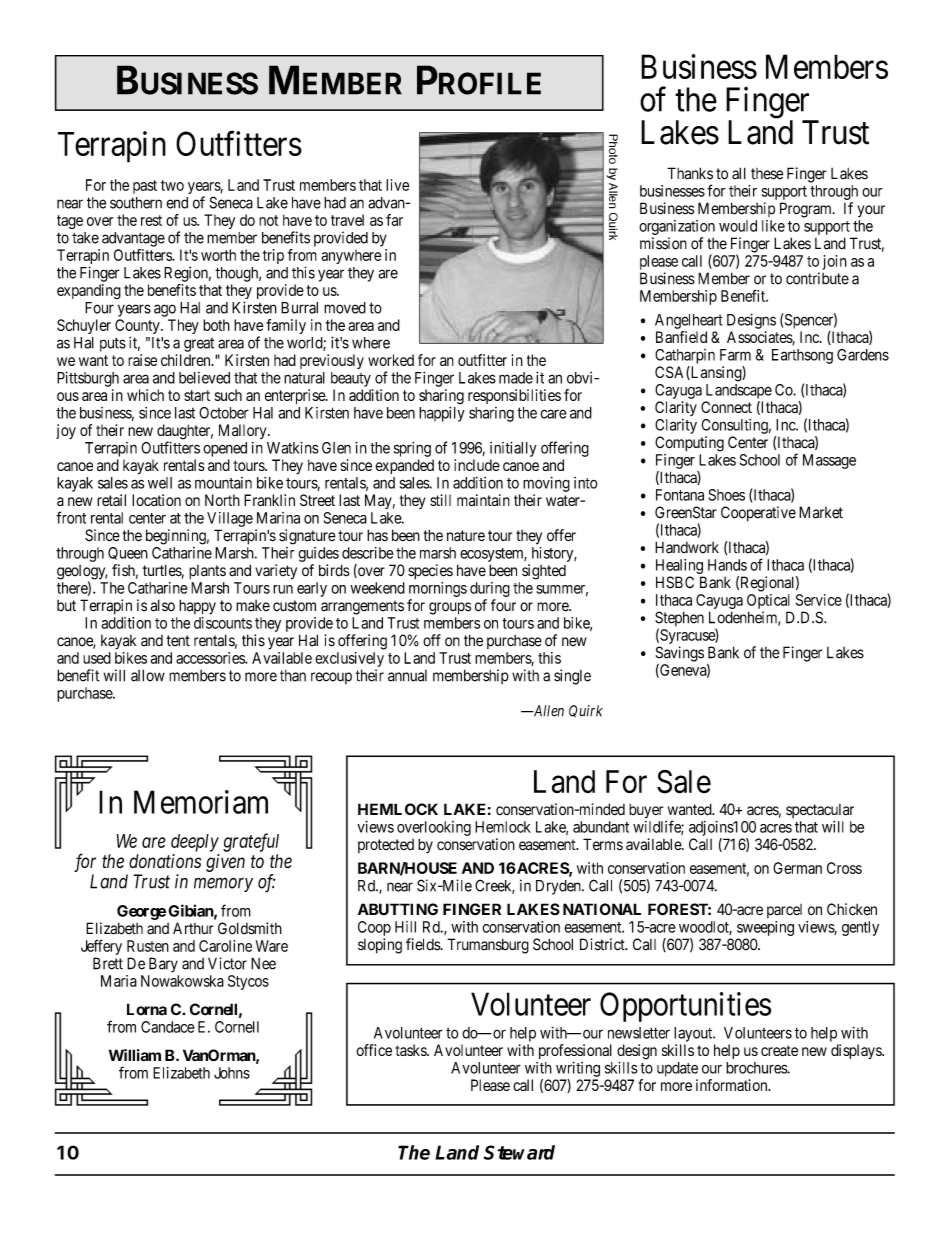 This screenshot has height=1233, width=952. I want to click on Program, so click(807, 210).
